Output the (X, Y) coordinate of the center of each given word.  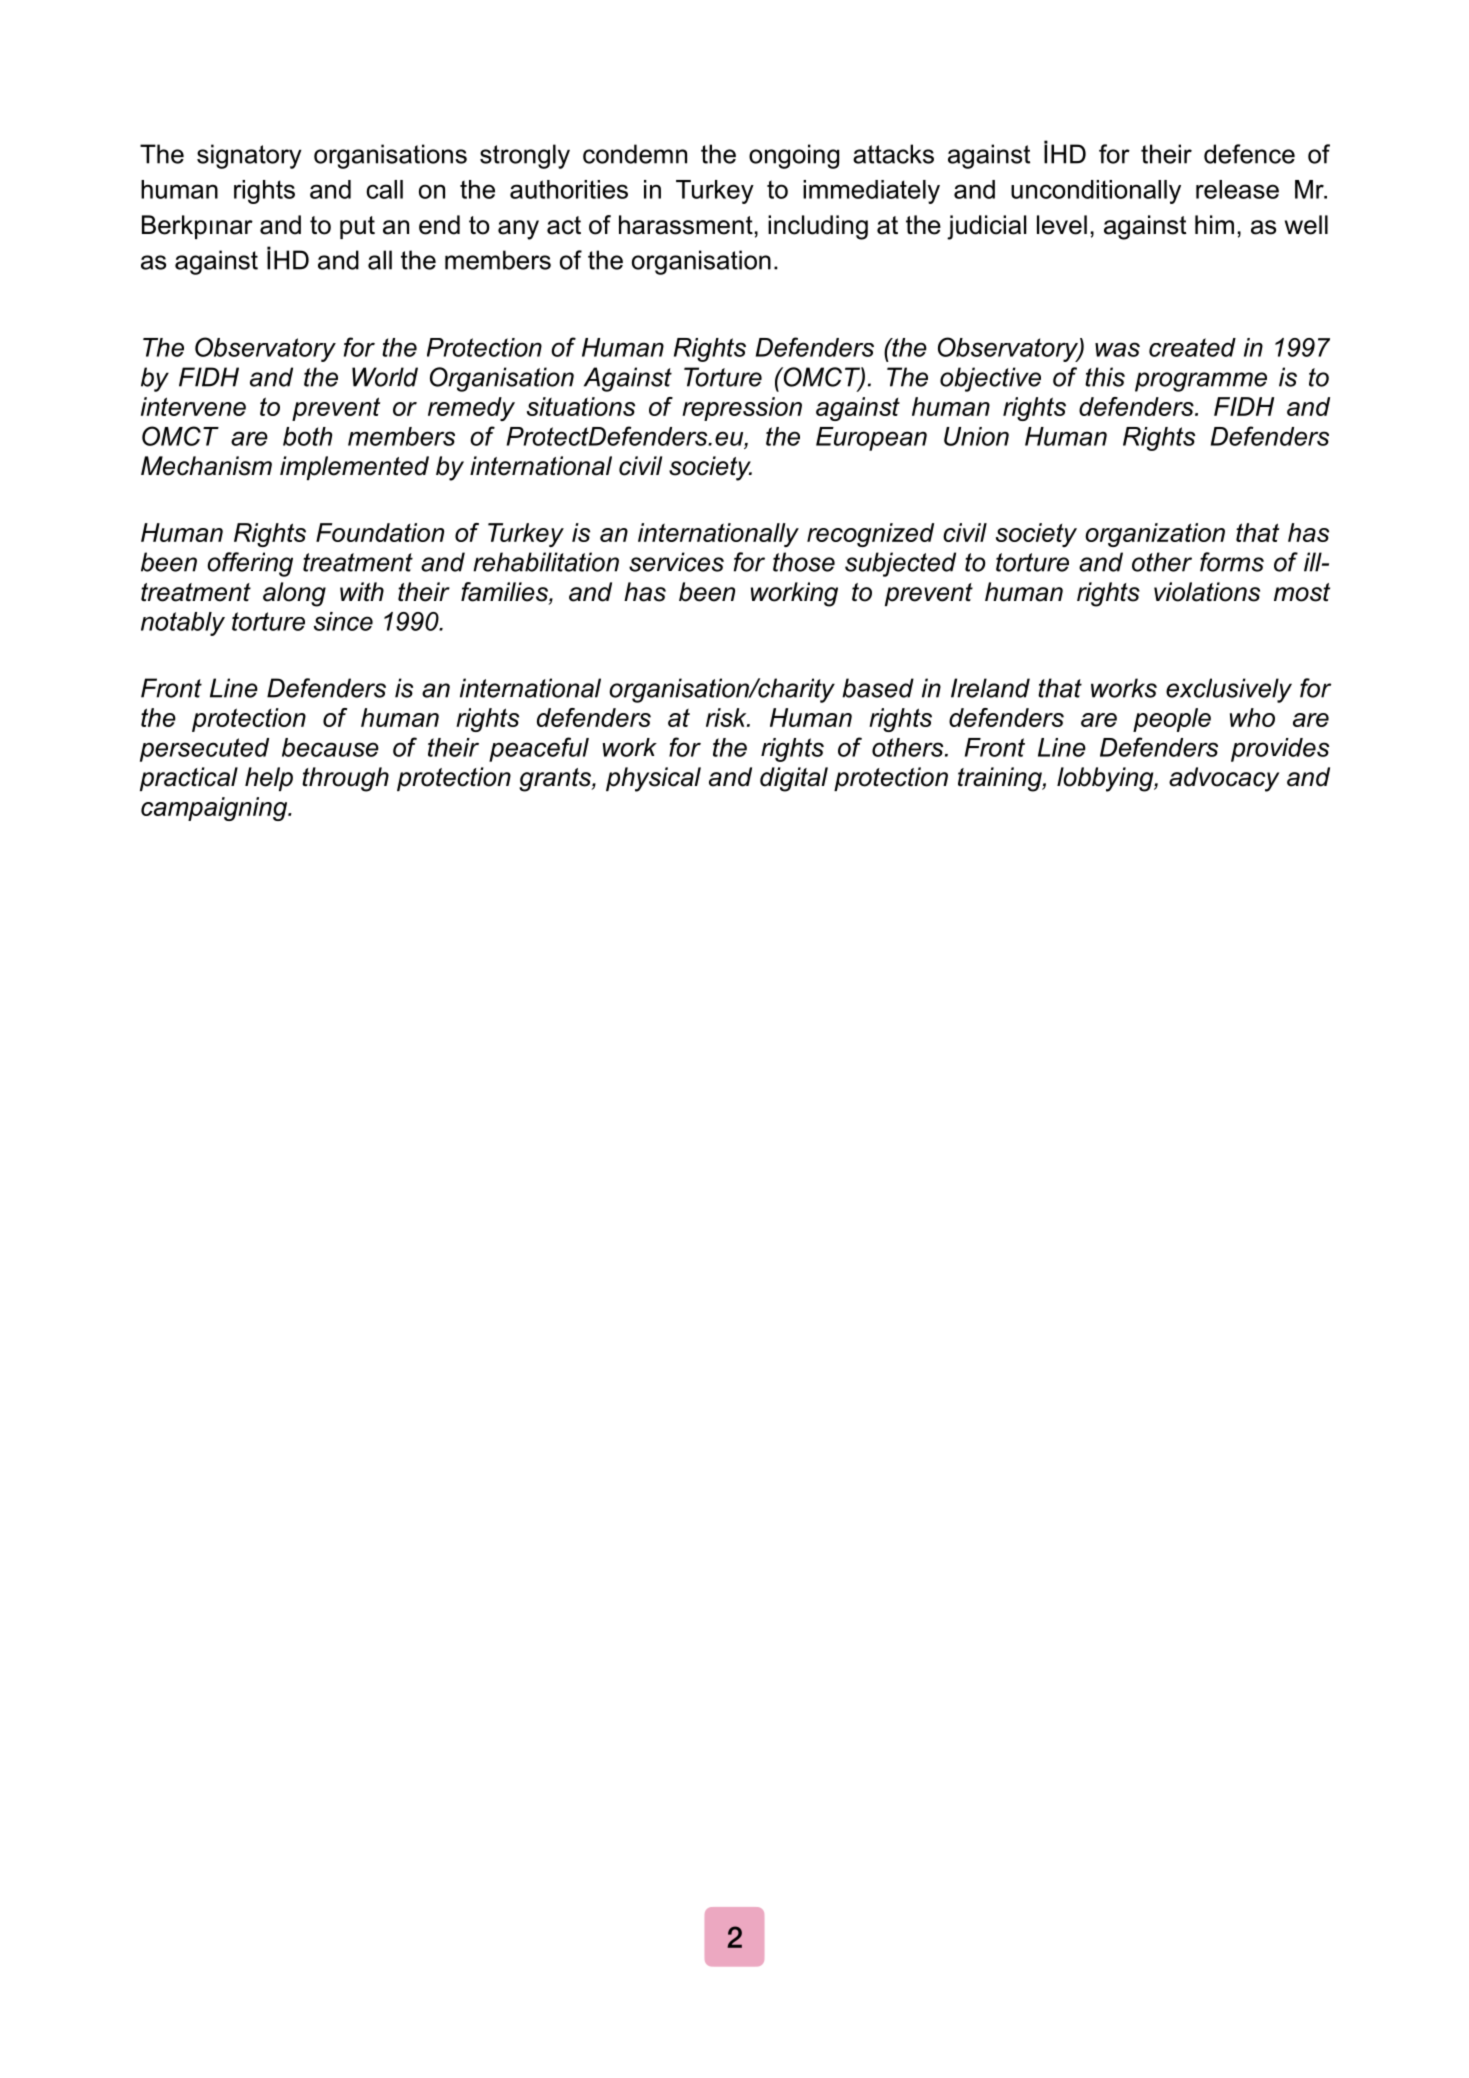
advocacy (1224, 779)
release (1237, 189)
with (362, 591)
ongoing (794, 156)
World (385, 377)
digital (794, 779)
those (804, 562)
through (345, 779)
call (384, 189)
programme (1201, 382)
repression (742, 409)
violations (1207, 592)
